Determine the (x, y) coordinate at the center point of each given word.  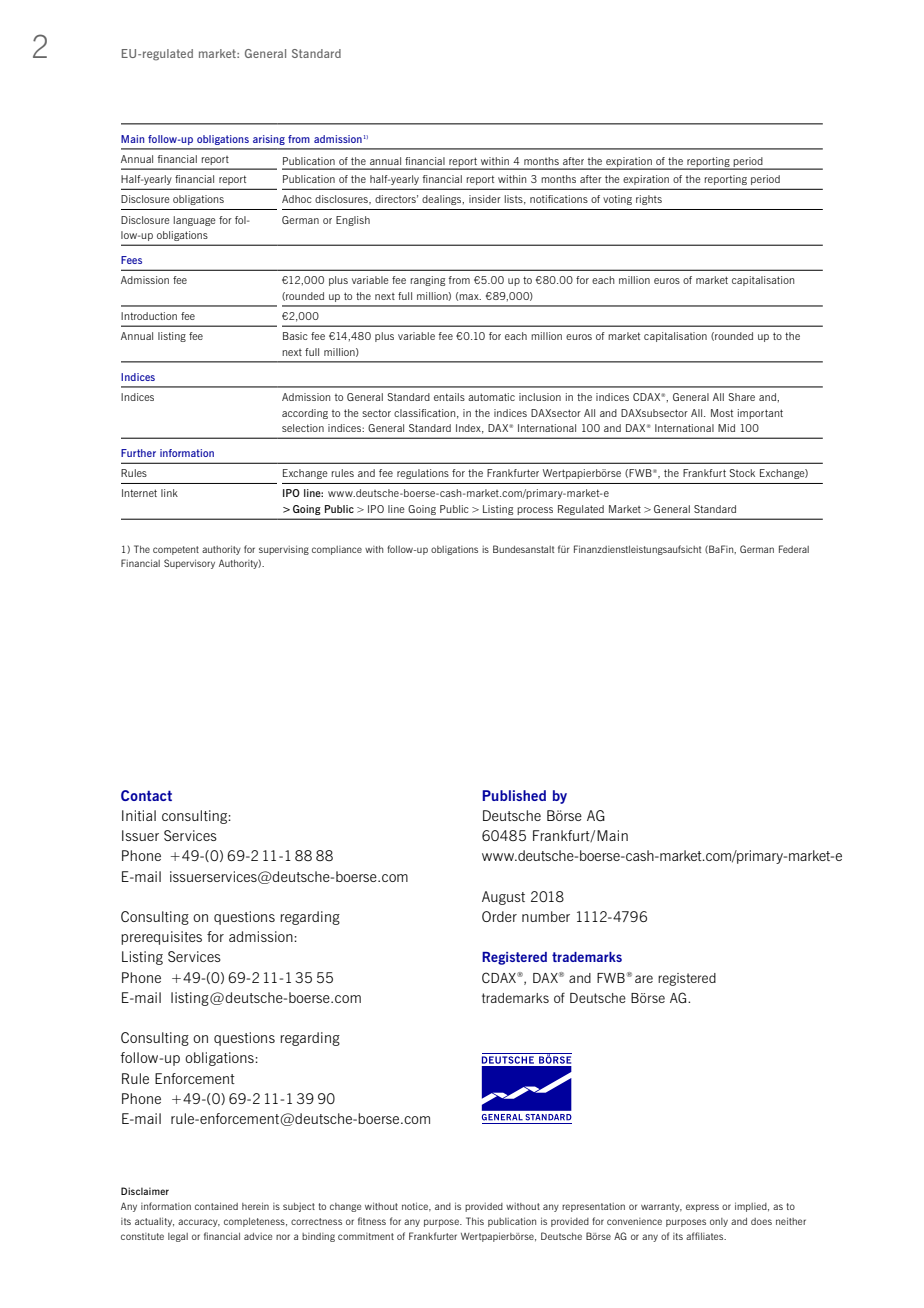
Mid (726, 428)
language (195, 221)
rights (649, 200)
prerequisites (161, 938)
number (546, 916)
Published (514, 795)
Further (138, 453)
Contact (146, 795)
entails (449, 397)
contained (216, 1206)
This (475, 1221)
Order (499, 916)
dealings (443, 200)
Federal (794, 549)
